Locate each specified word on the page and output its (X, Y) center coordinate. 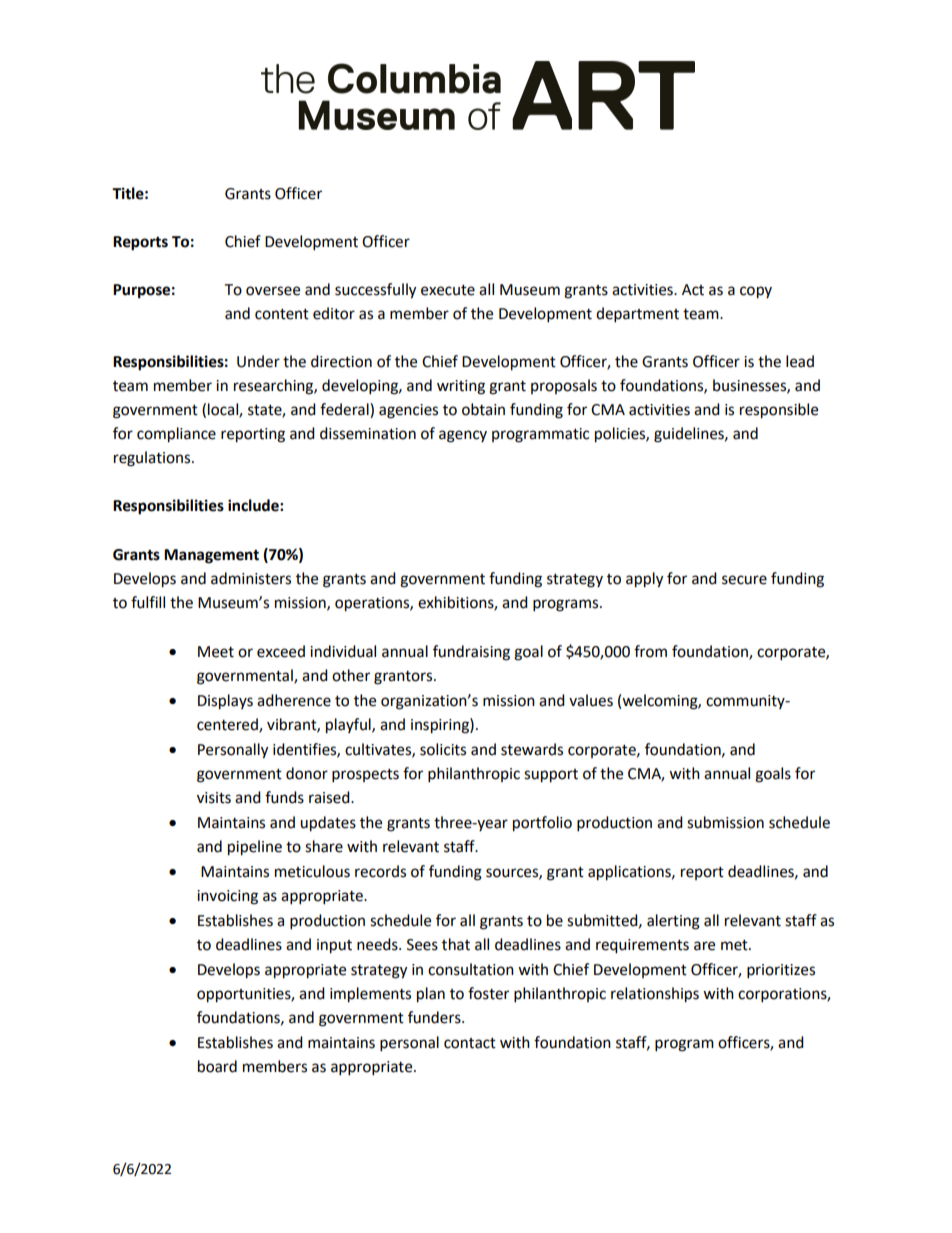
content (282, 314)
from (650, 651)
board (217, 1066)
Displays (225, 702)
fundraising (471, 653)
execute (448, 290)
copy (756, 292)
